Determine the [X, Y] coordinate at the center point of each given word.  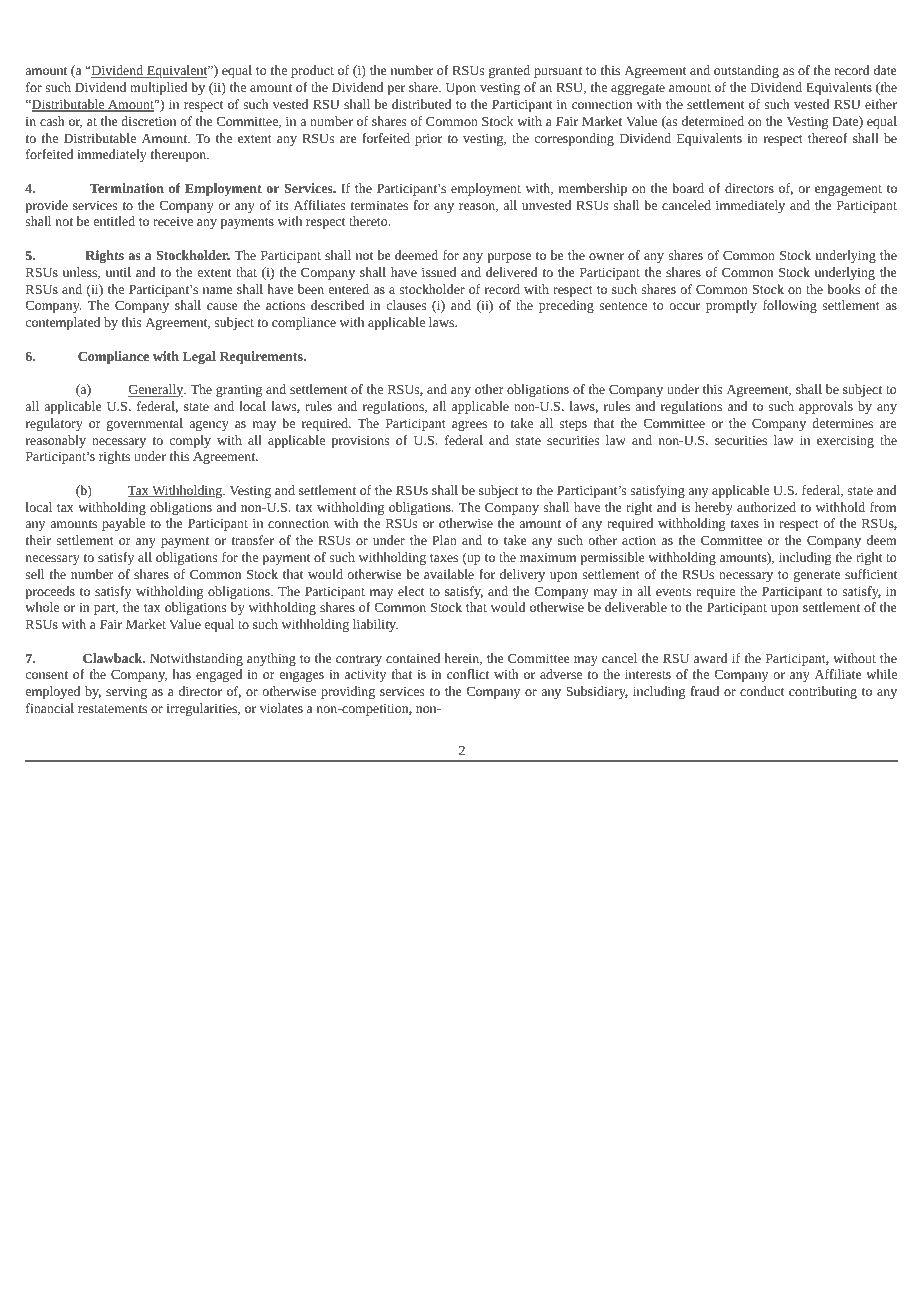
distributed [421, 104]
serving [126, 693]
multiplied [158, 88]
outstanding [746, 71]
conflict [468, 674]
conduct [762, 691]
